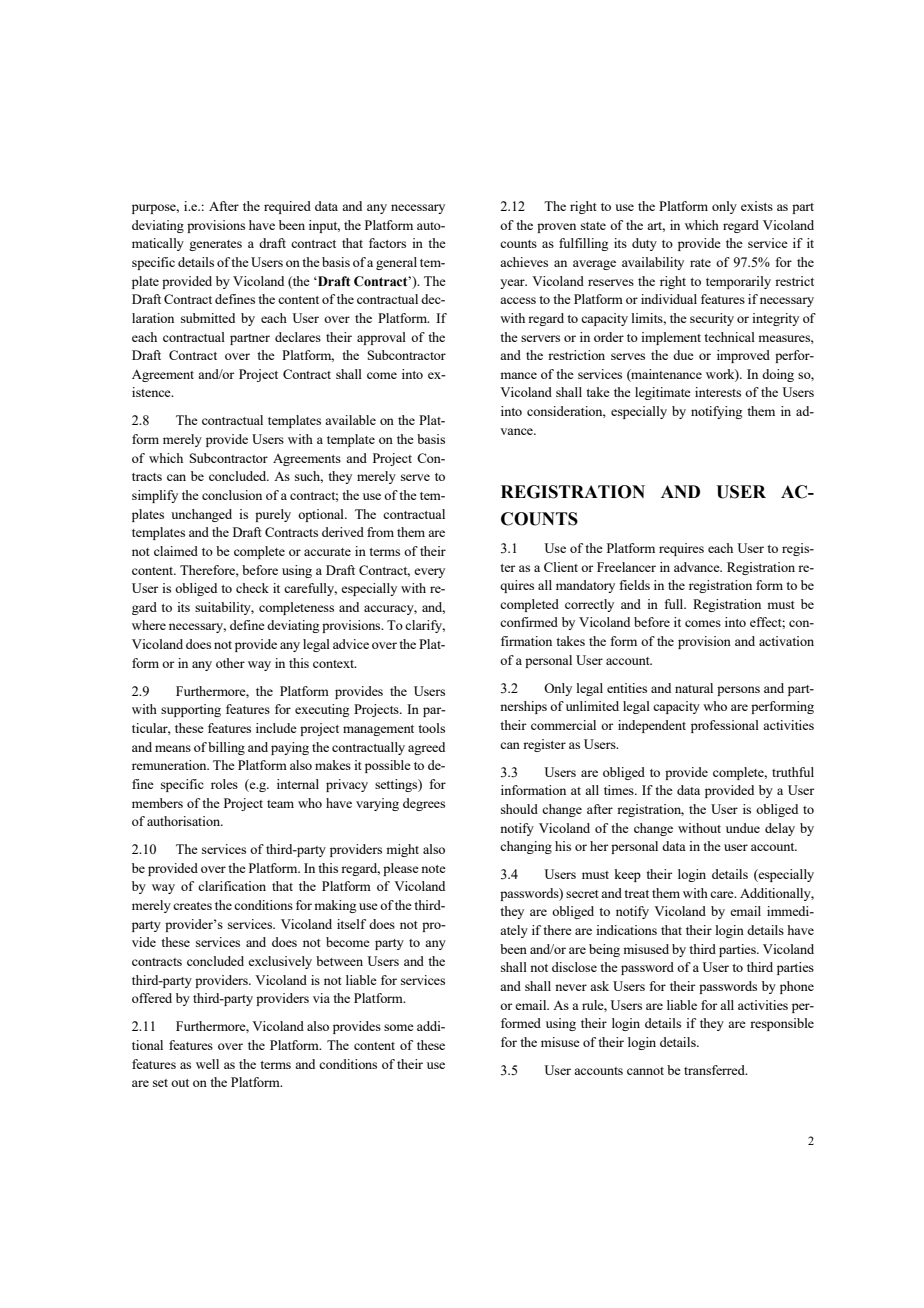  I want to click on agreed, so click(426, 748).
